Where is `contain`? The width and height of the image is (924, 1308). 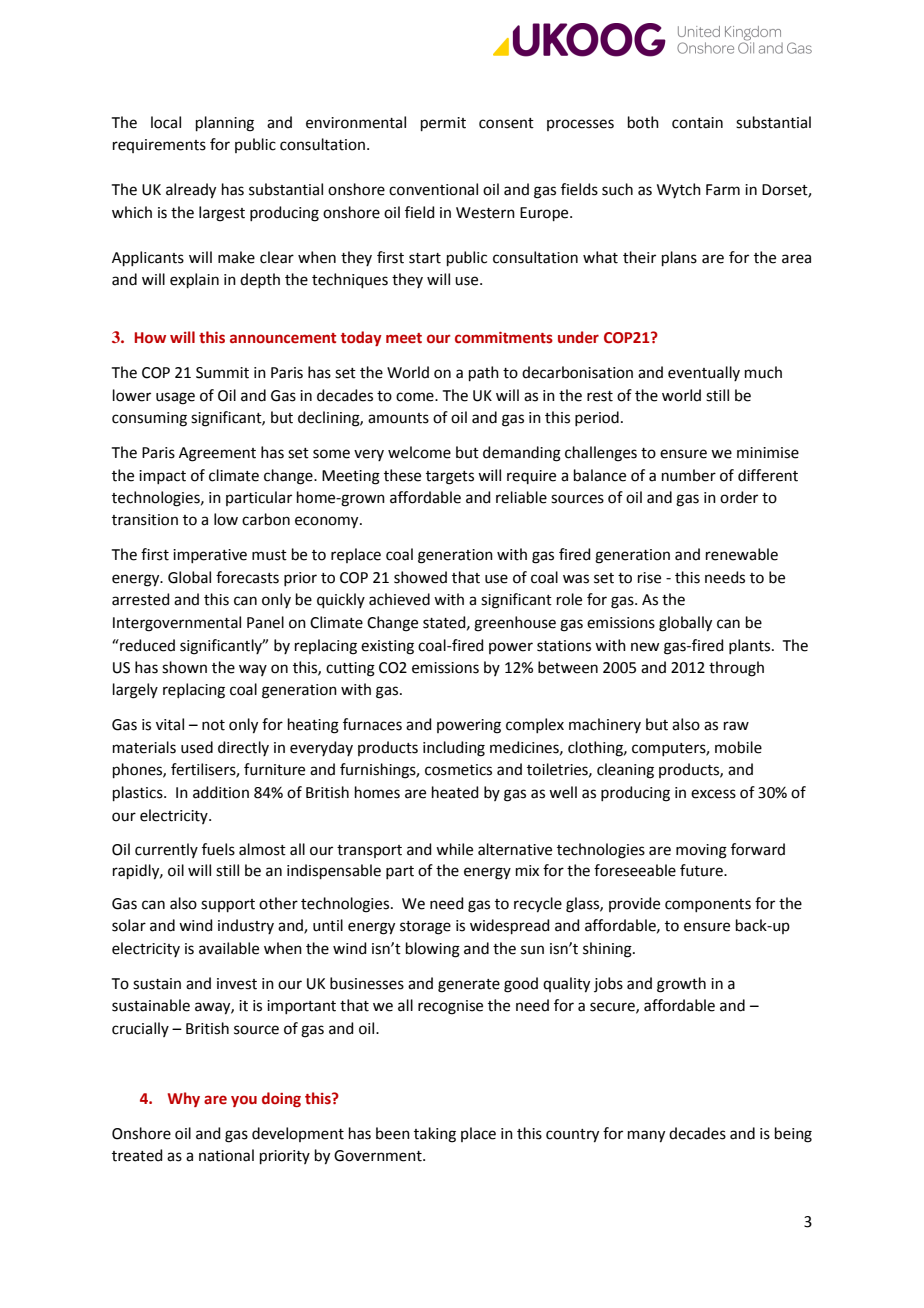
contain is located at coordinates (697, 123).
